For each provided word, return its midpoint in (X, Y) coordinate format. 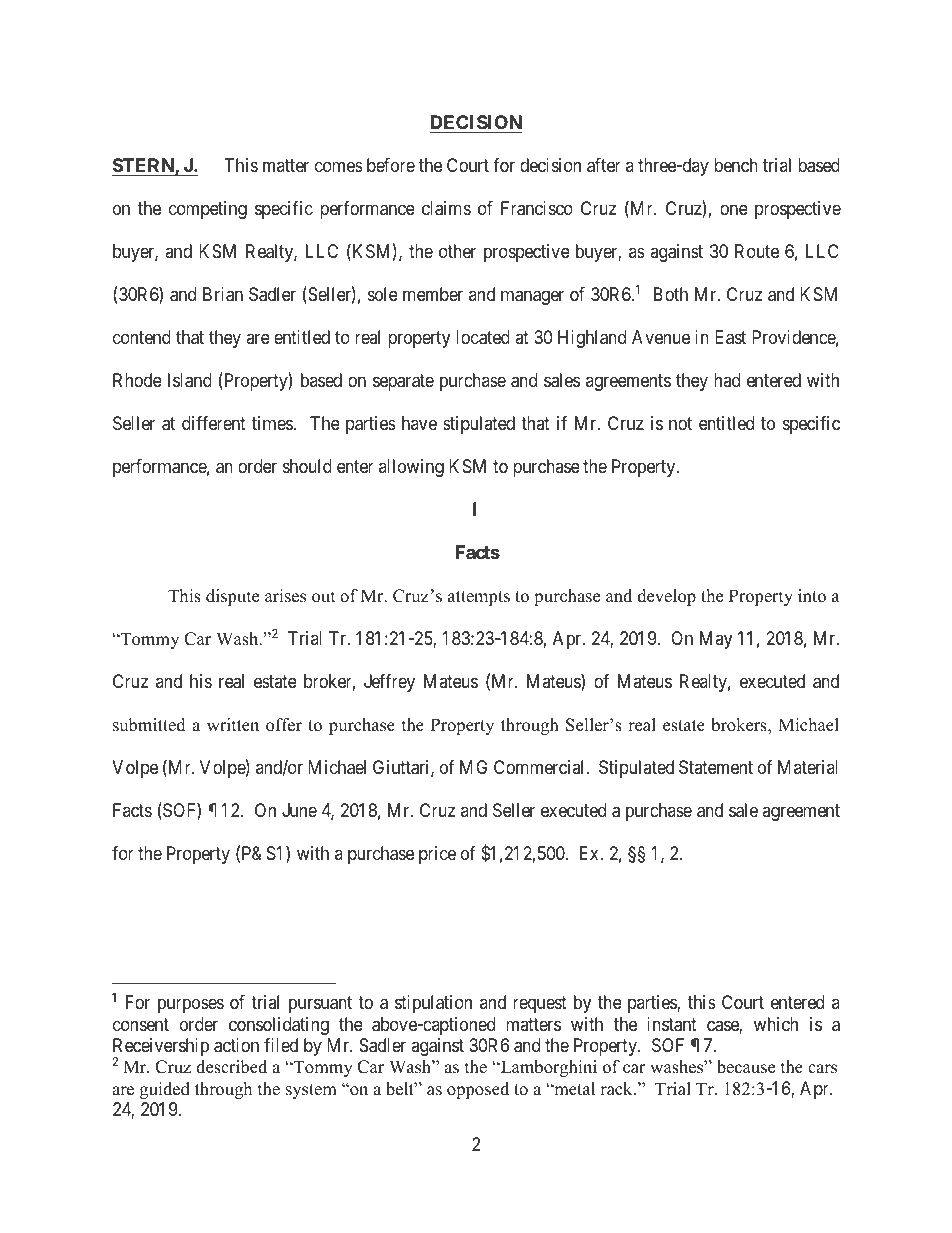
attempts (479, 598)
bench (736, 165)
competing (208, 210)
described (231, 1067)
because (746, 1067)
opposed (478, 1090)
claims (446, 208)
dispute (232, 597)
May (716, 640)
